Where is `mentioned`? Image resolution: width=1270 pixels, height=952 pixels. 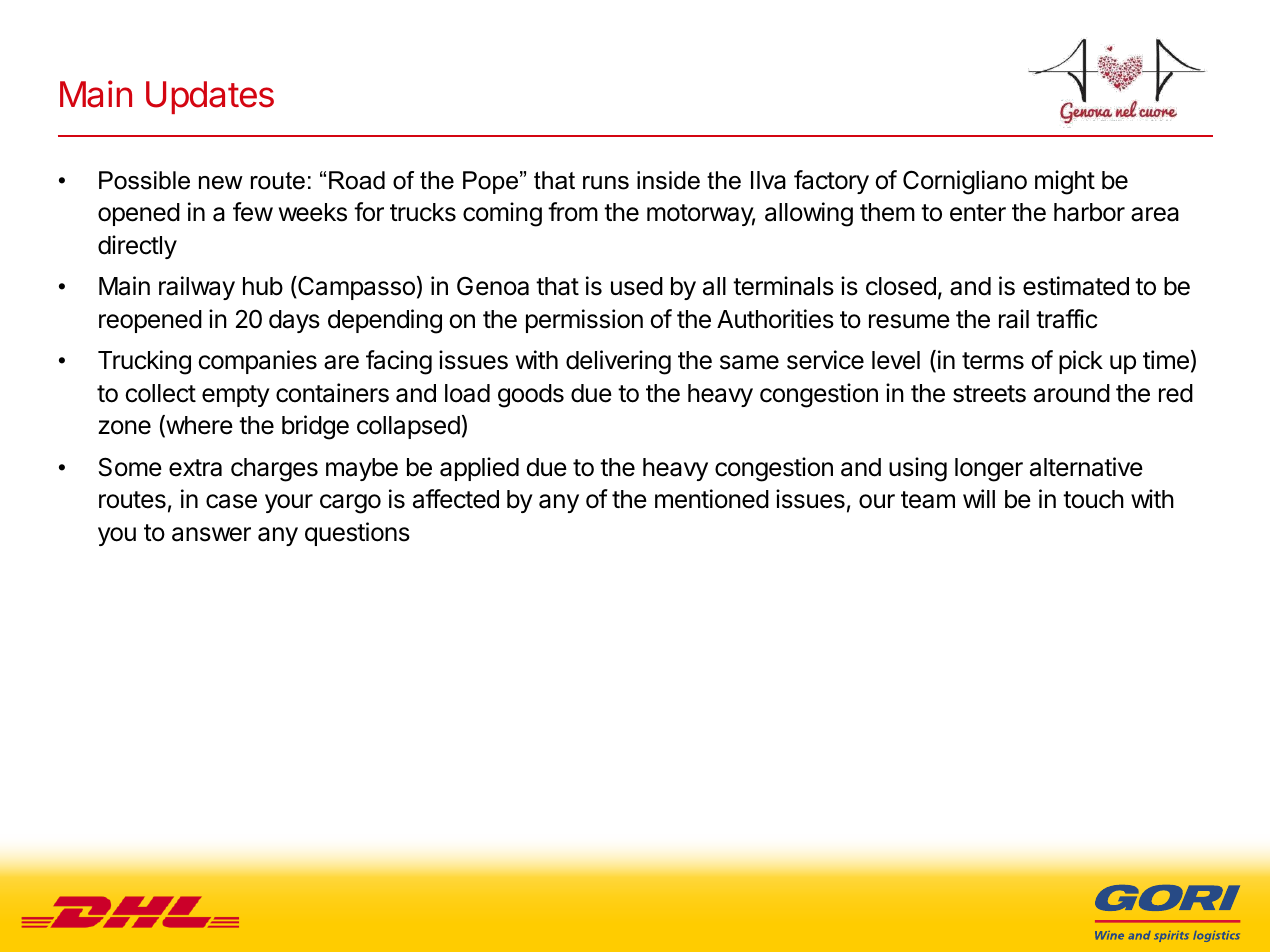 mentioned is located at coordinates (712, 499).
